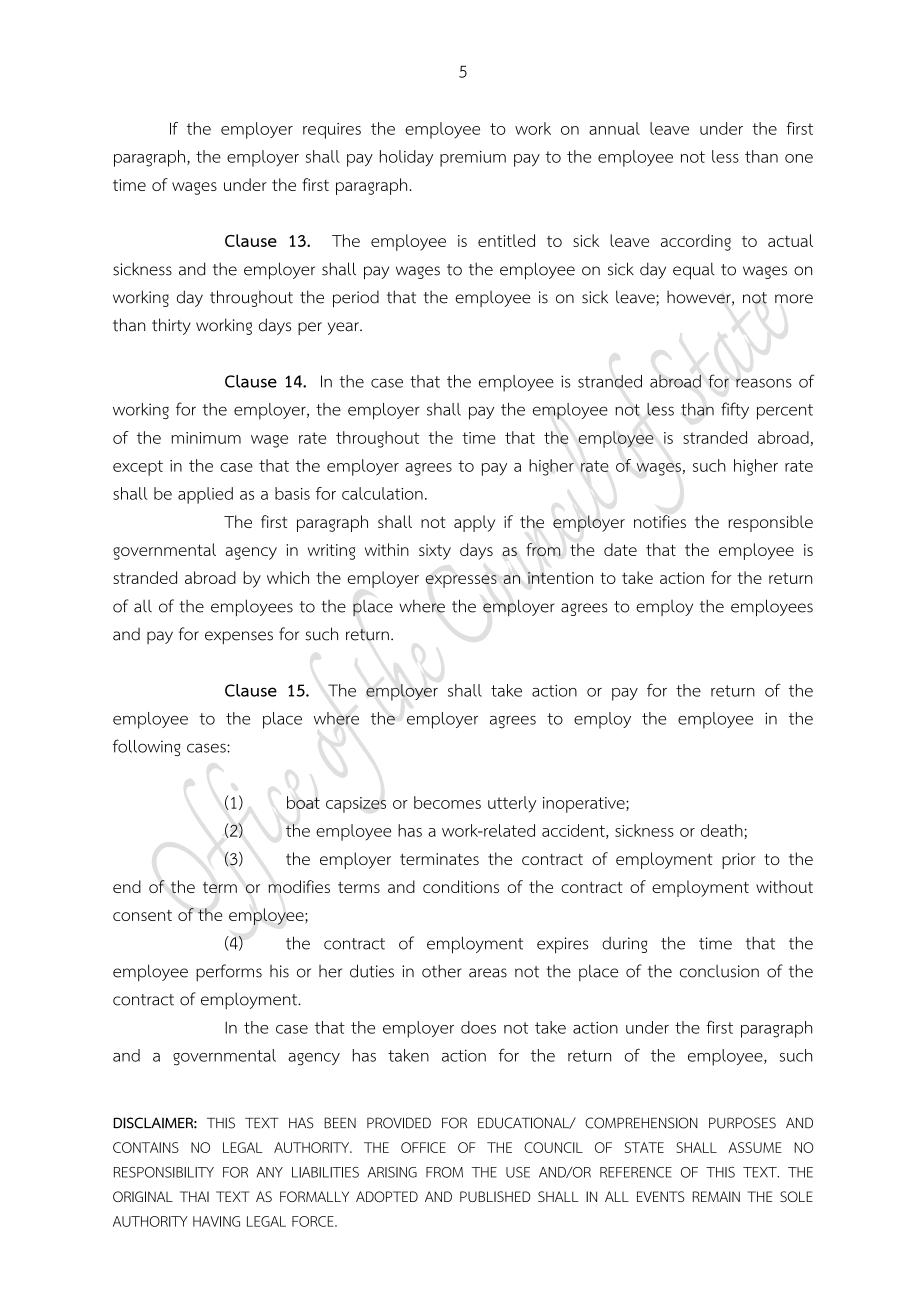 The image size is (924, 1308). Describe the element at coordinates (239, 637) in the screenshot. I see `expenses` at that location.
